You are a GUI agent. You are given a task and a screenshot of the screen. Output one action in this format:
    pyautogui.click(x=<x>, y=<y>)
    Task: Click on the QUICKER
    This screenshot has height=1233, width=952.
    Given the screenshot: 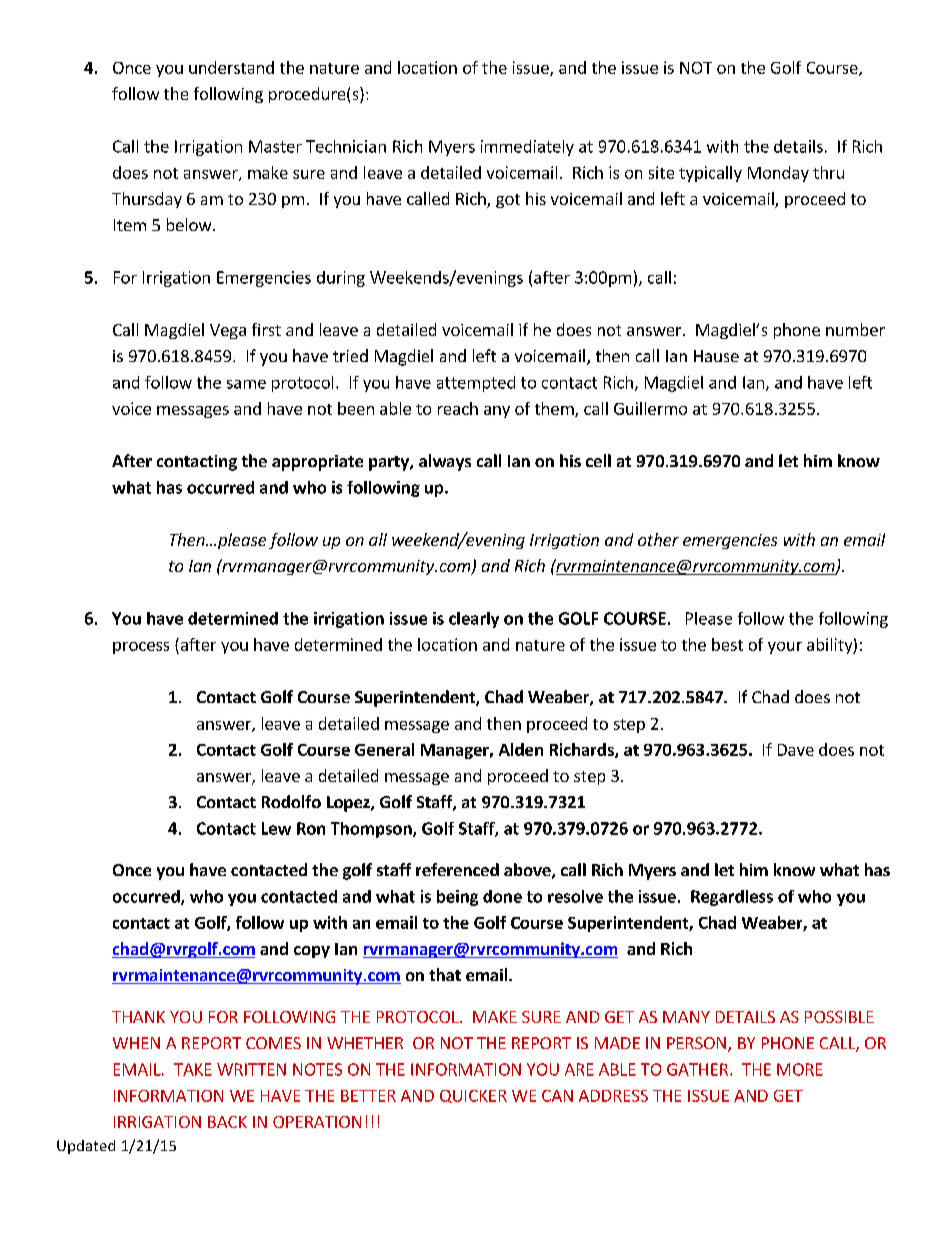 What is the action you would take?
    pyautogui.click(x=473, y=1096)
